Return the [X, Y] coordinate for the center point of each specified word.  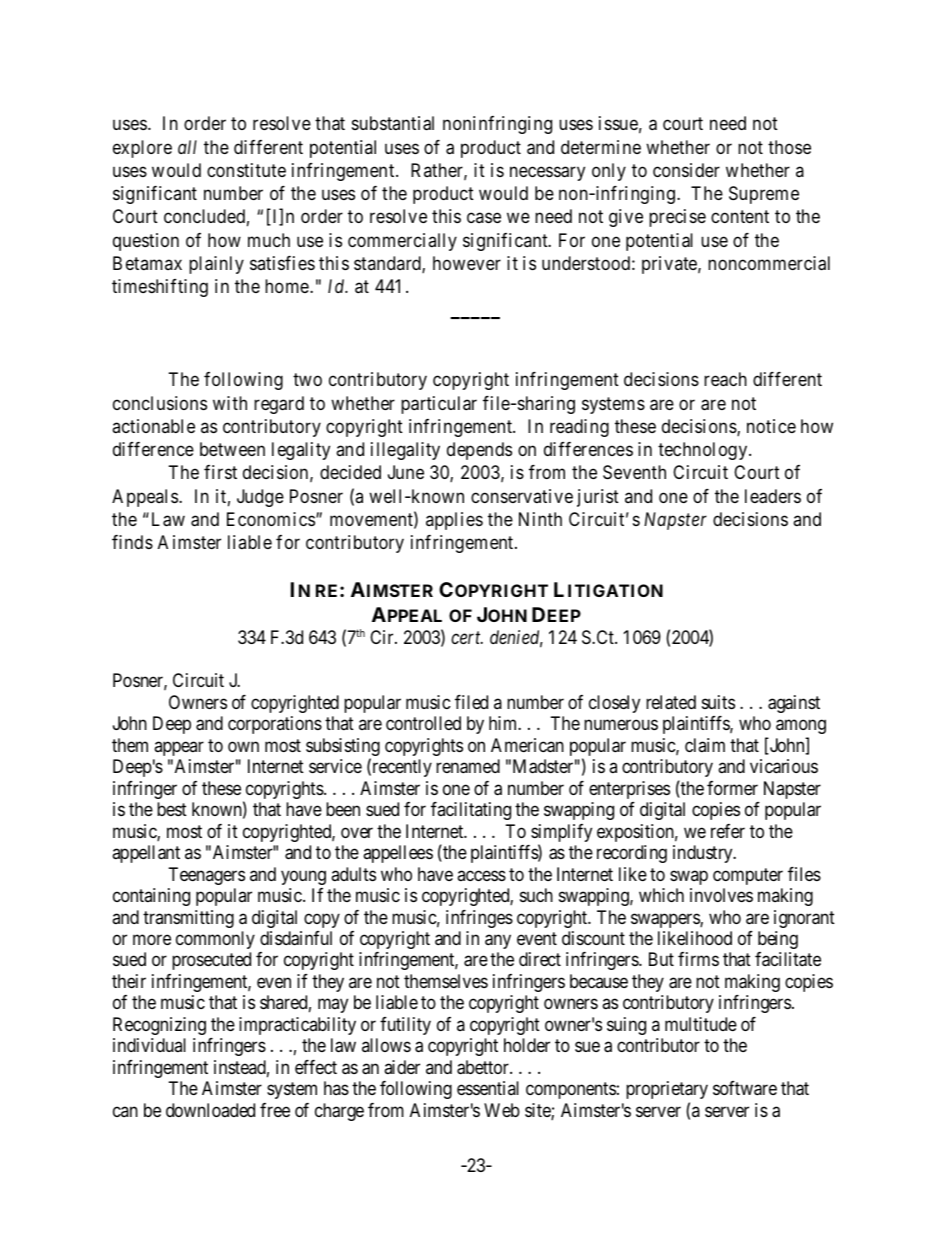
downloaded [210, 1110]
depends [479, 451]
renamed [468, 766]
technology [704, 451]
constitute [246, 170]
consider [686, 170]
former [732, 788]
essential [488, 1088]
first [220, 472]
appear [179, 748]
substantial [393, 123]
